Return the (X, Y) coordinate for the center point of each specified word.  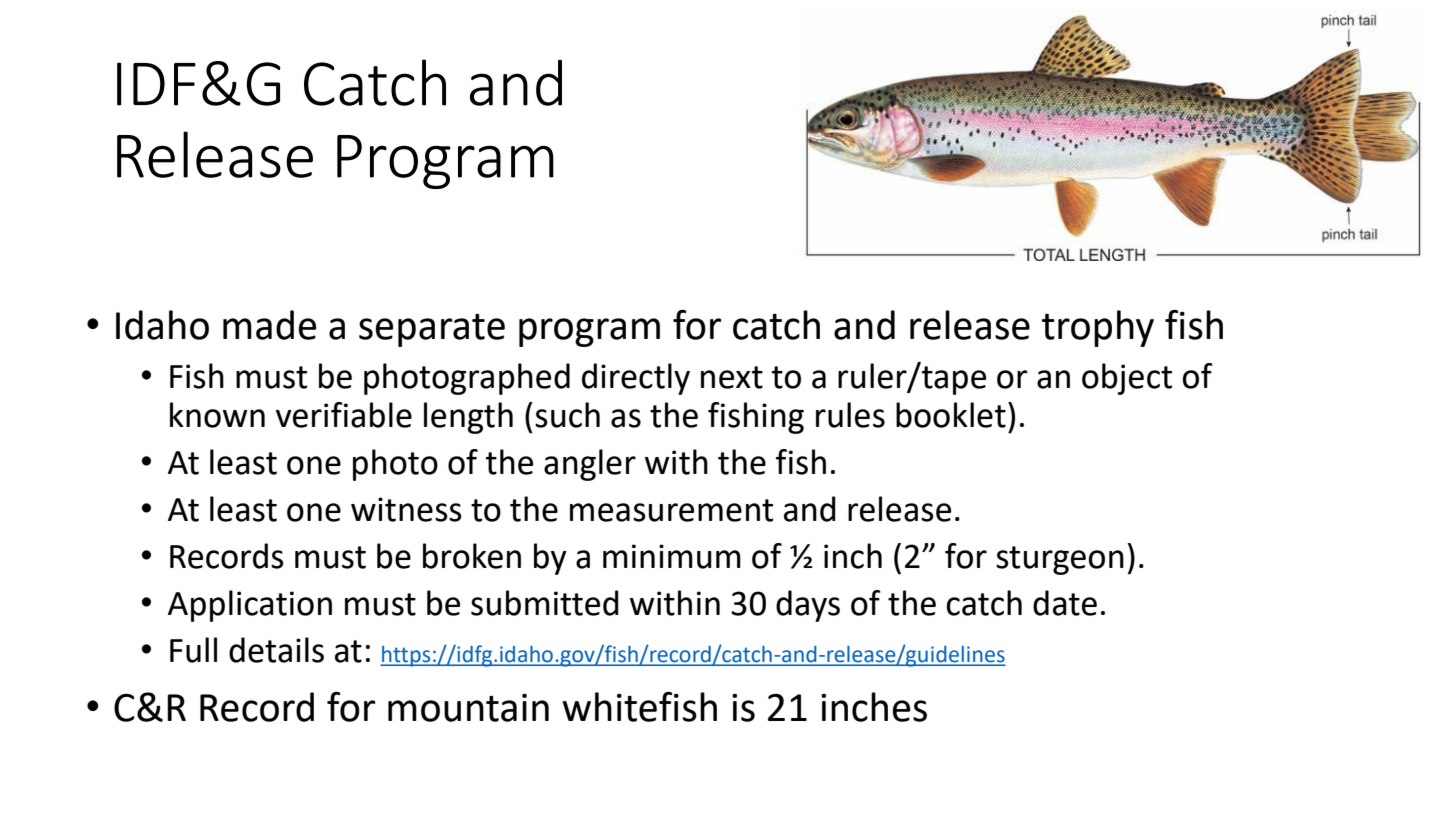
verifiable (344, 415)
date (1065, 603)
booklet (951, 415)
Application (250, 606)
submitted (545, 603)
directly (636, 379)
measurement (671, 510)
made (269, 325)
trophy (1098, 328)
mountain (468, 708)
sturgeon (1060, 560)
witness (406, 509)
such (567, 415)
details (276, 650)
